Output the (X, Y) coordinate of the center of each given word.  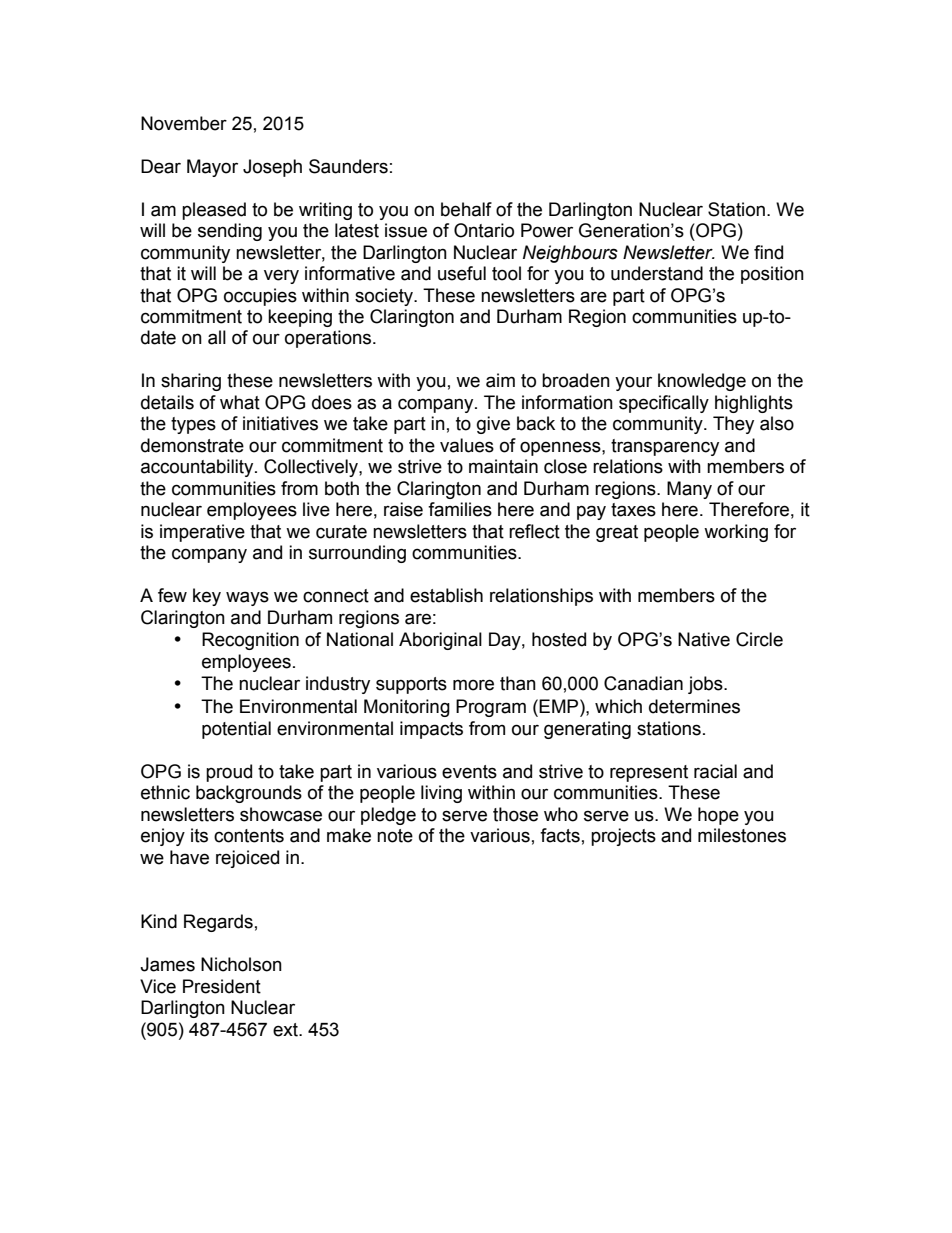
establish (446, 595)
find (768, 252)
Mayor (212, 168)
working (736, 533)
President (222, 986)
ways (247, 598)
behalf (466, 209)
